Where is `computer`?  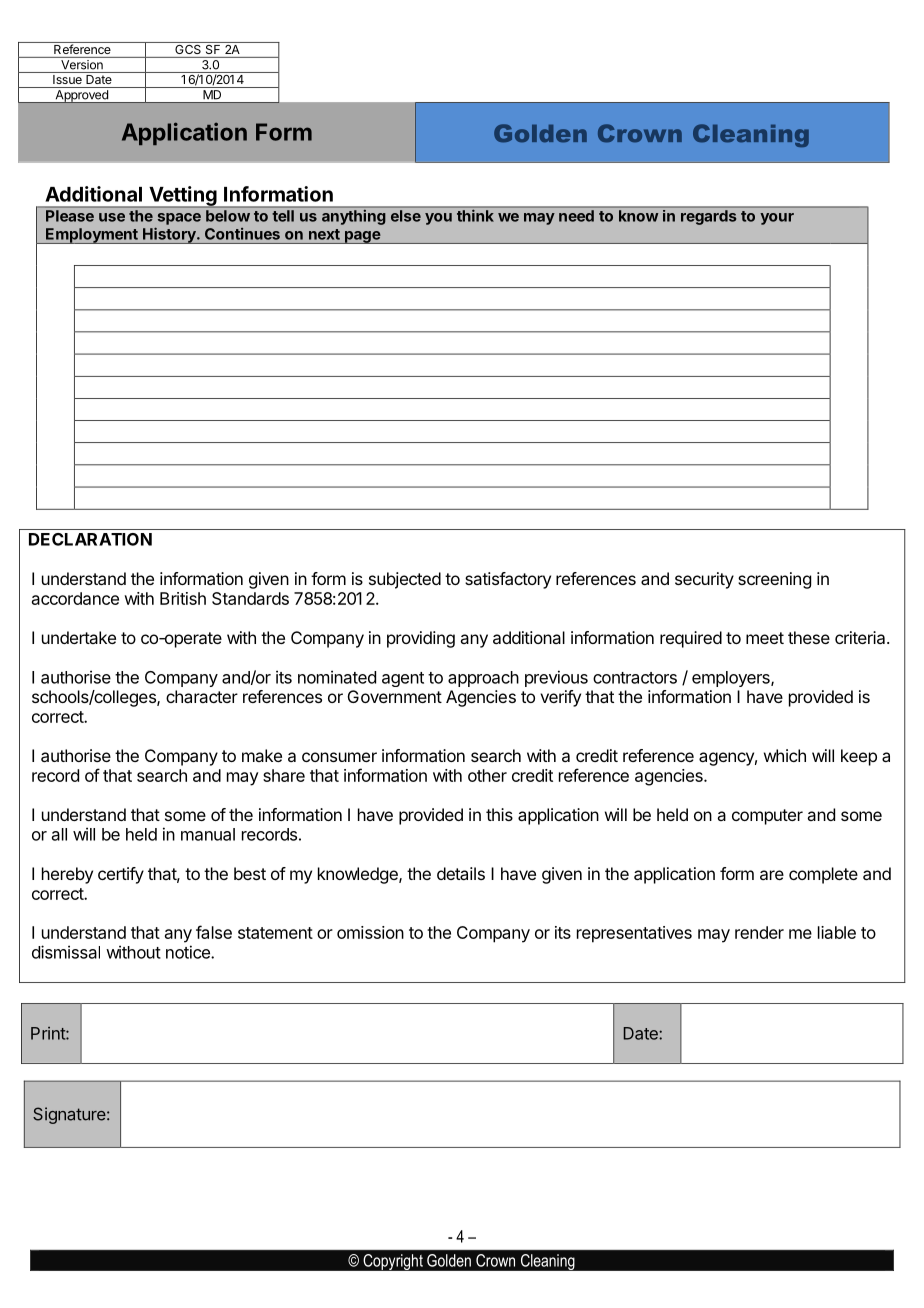 computer is located at coordinates (767, 817).
